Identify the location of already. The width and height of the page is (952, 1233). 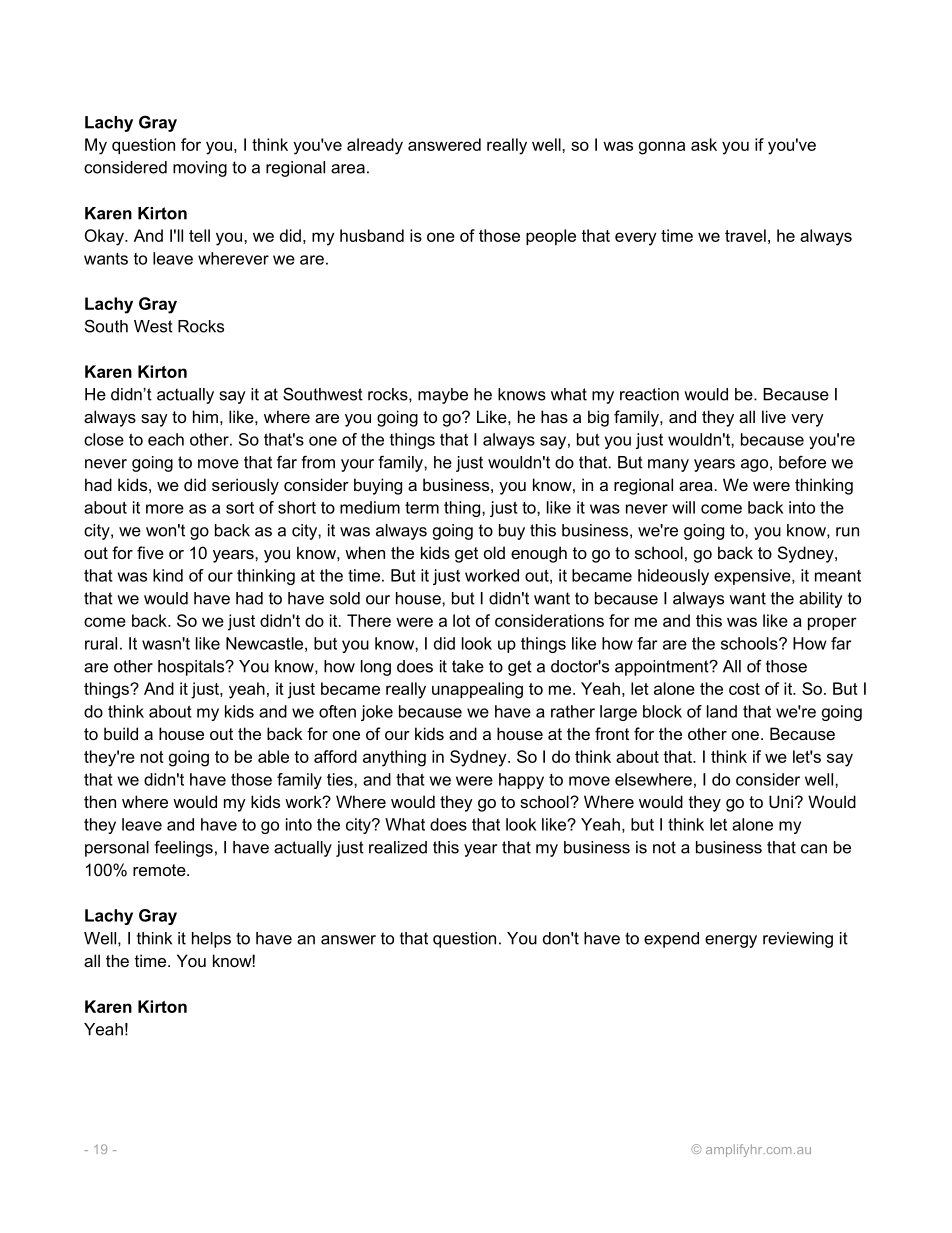
(375, 146).
